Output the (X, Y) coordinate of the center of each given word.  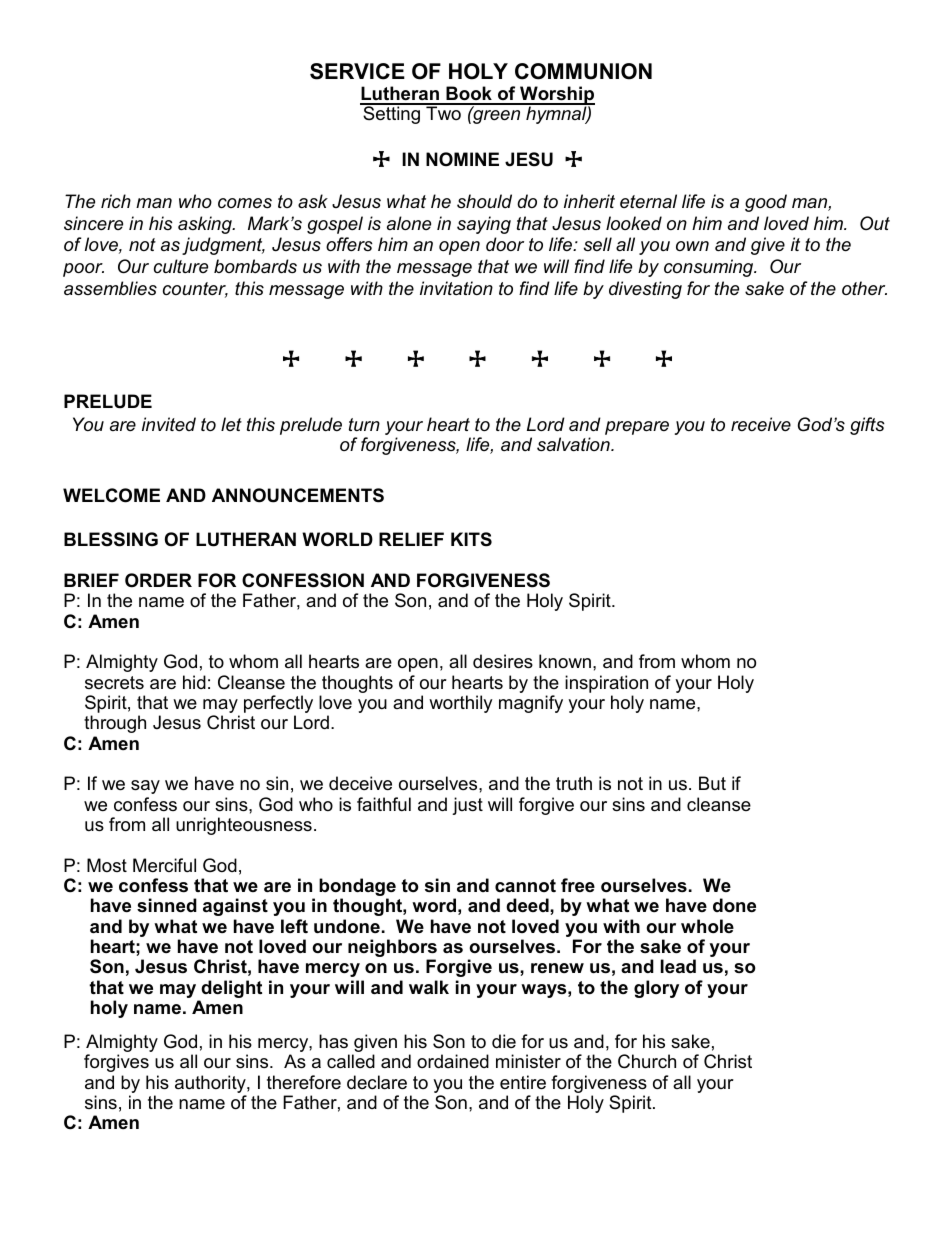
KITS (471, 539)
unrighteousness (244, 826)
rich (116, 201)
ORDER (158, 580)
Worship (556, 96)
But (712, 783)
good (766, 203)
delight (230, 990)
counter (195, 290)
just (467, 806)
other (864, 288)
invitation (456, 288)
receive (761, 424)
